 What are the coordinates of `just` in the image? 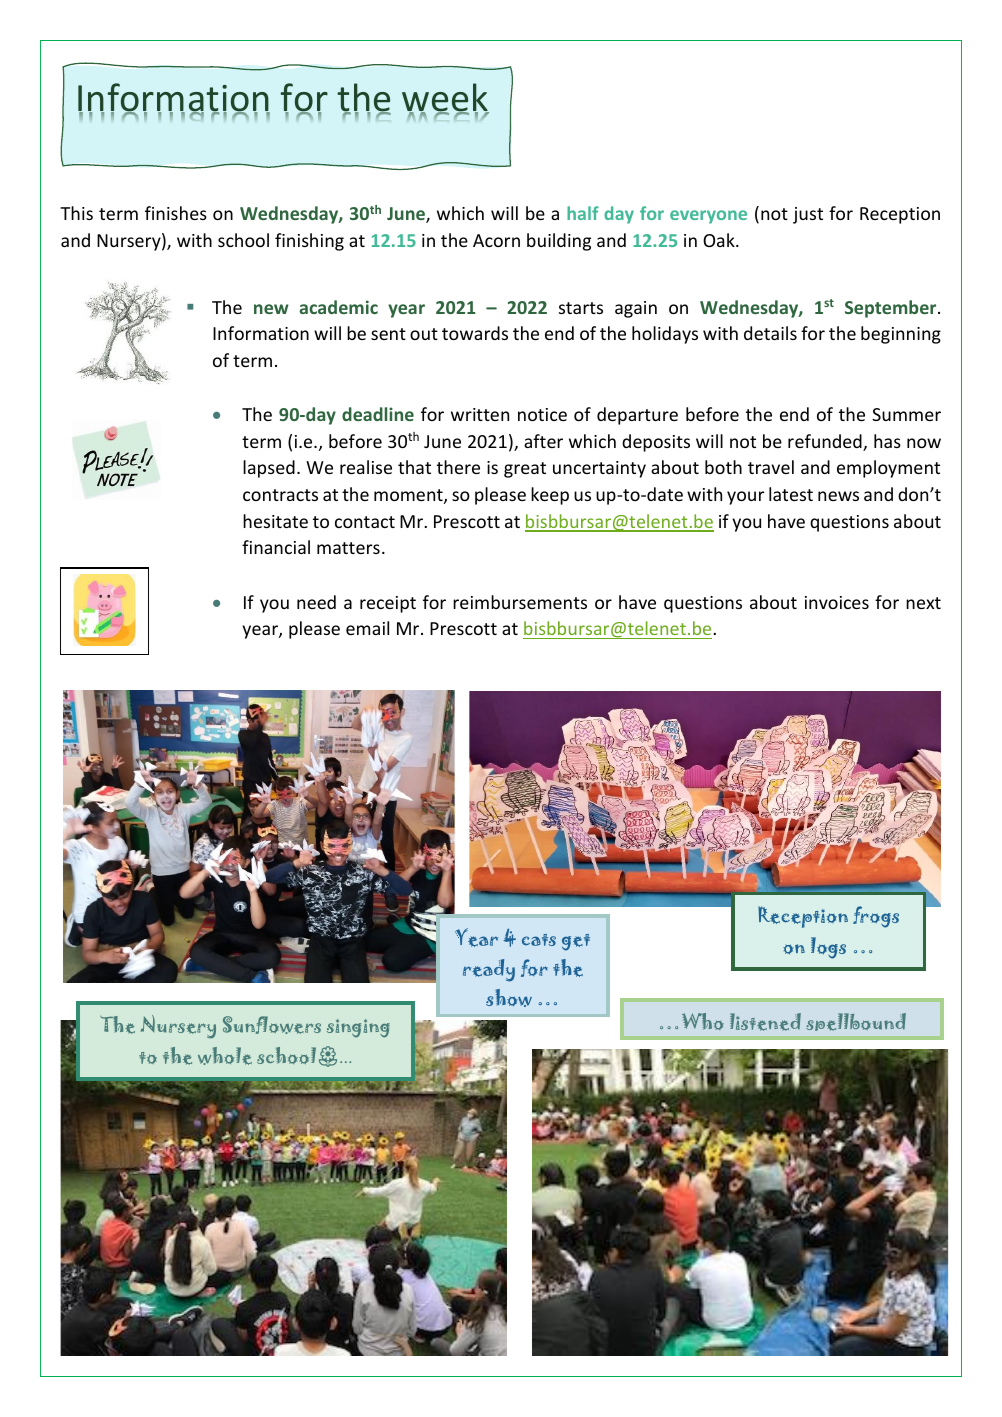 It's located at (808, 215).
